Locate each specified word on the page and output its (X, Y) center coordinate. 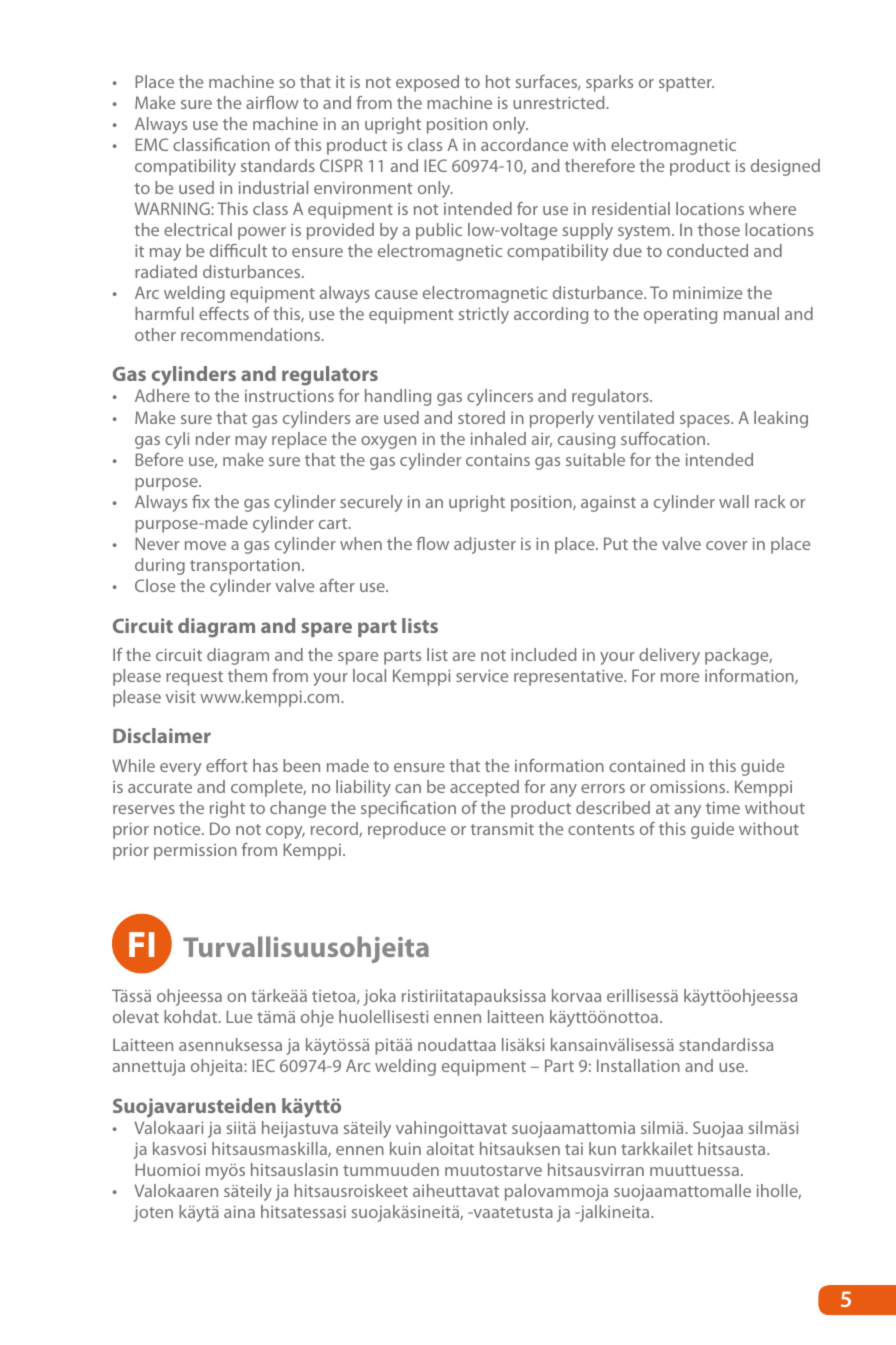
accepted (484, 788)
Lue (239, 1016)
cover (726, 545)
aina (239, 1211)
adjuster (485, 545)
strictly (484, 315)
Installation (638, 1065)
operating (680, 316)
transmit (502, 829)
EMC (151, 144)
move (205, 545)
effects (224, 313)
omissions (689, 787)
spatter (686, 84)
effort (227, 765)
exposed (427, 83)
